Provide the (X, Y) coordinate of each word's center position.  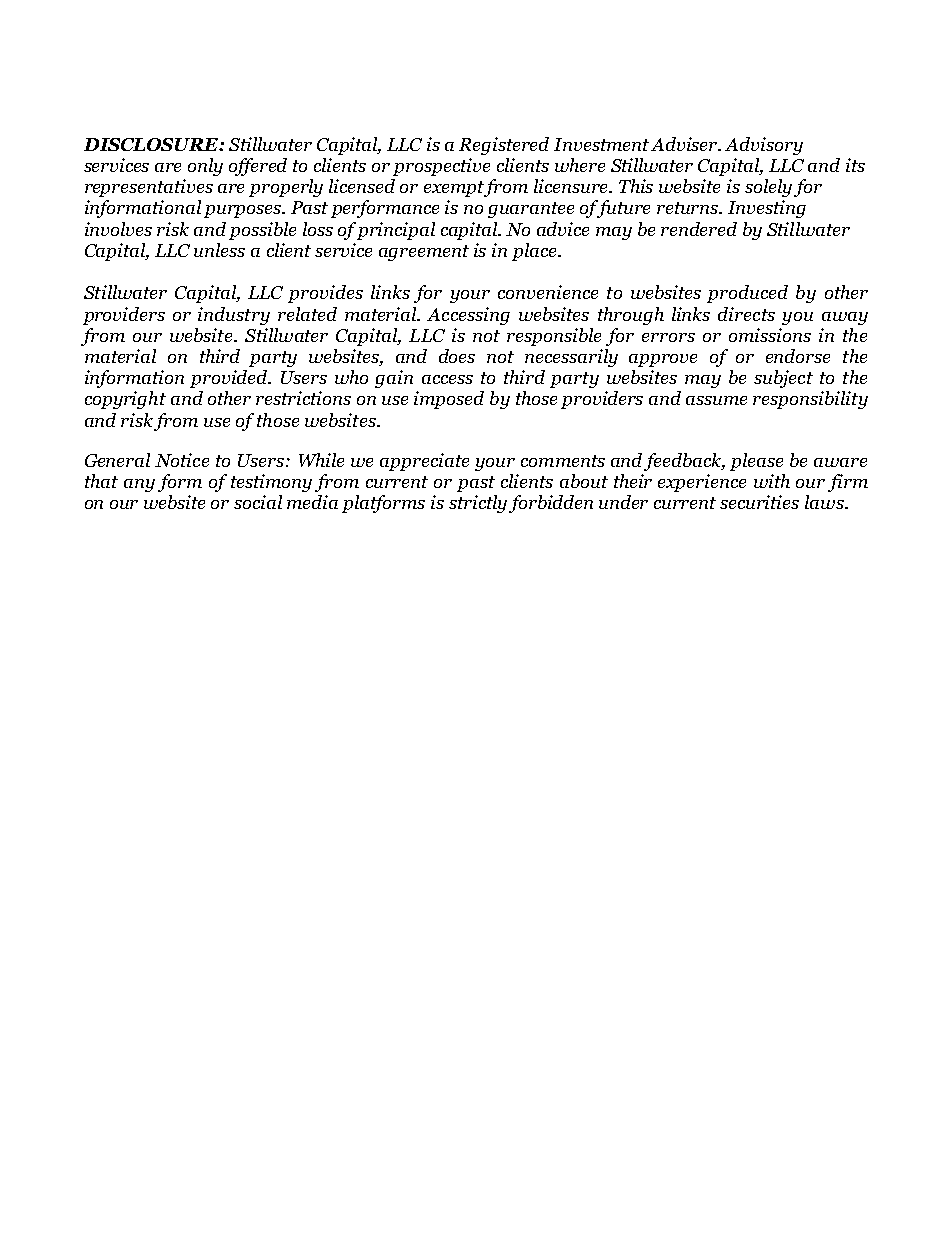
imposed (449, 400)
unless (219, 250)
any (139, 485)
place (535, 252)
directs (746, 314)
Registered (504, 146)
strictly (478, 504)
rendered (699, 229)
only (205, 167)
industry (234, 316)
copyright (125, 400)
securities (759, 502)
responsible (554, 337)
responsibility (810, 400)
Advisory (764, 146)
